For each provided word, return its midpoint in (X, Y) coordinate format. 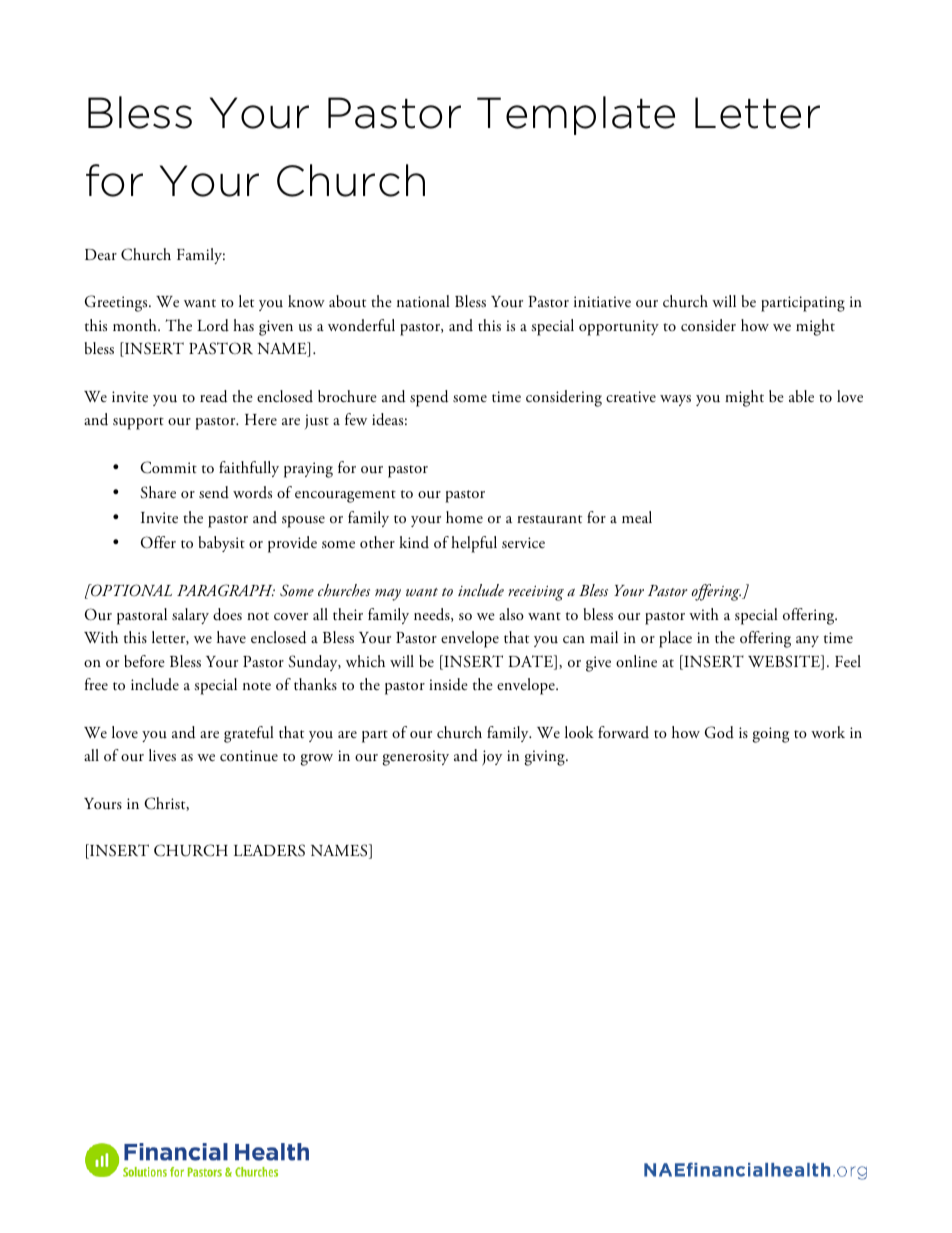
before (144, 661)
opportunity (619, 328)
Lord (213, 325)
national (423, 301)
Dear (101, 254)
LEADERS (269, 850)
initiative (602, 301)
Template (576, 115)
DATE (531, 662)
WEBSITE (785, 662)
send (214, 492)
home (464, 517)
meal (637, 517)
